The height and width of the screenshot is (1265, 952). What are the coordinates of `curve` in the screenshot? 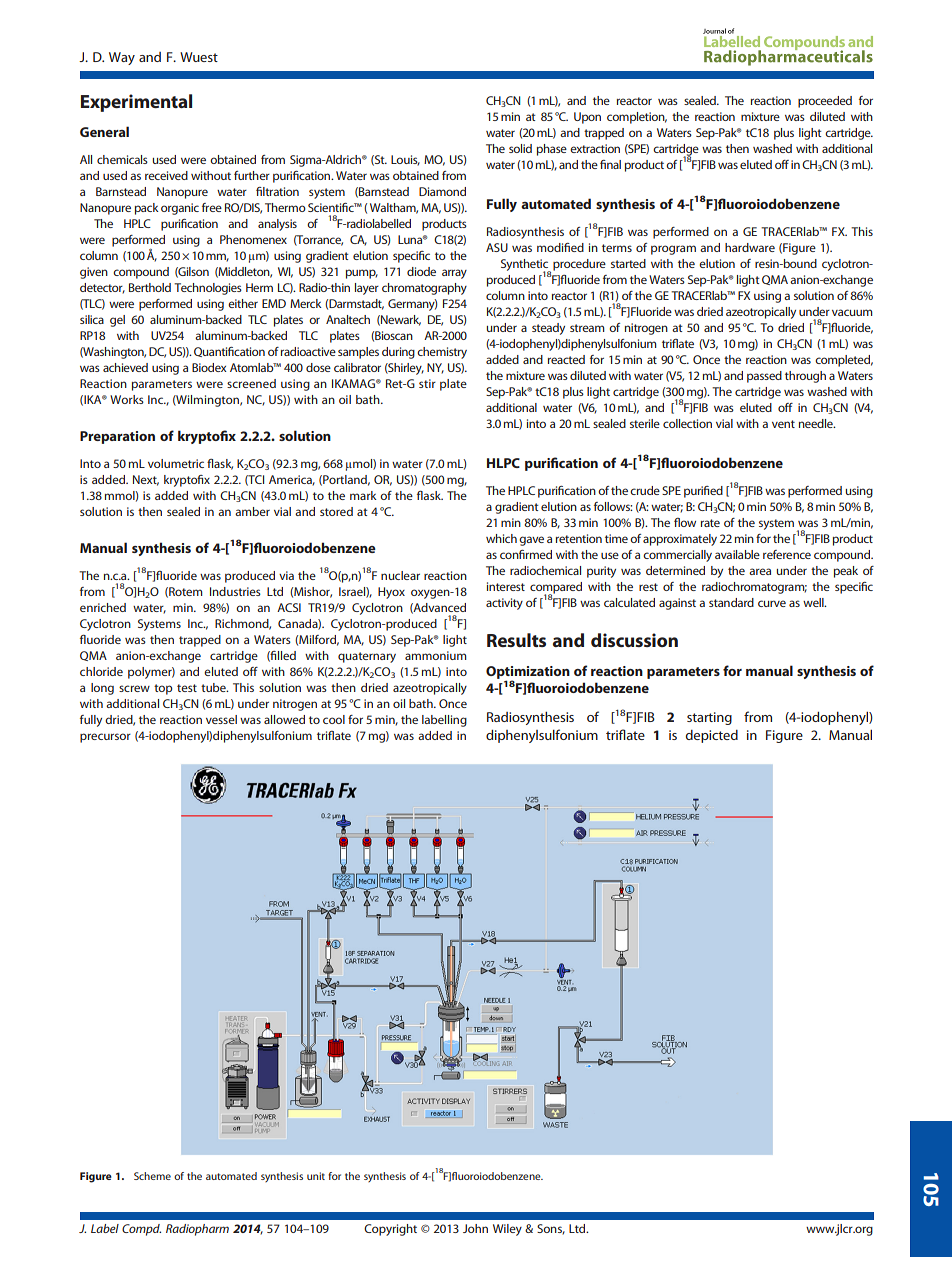 It's located at (772, 603).
